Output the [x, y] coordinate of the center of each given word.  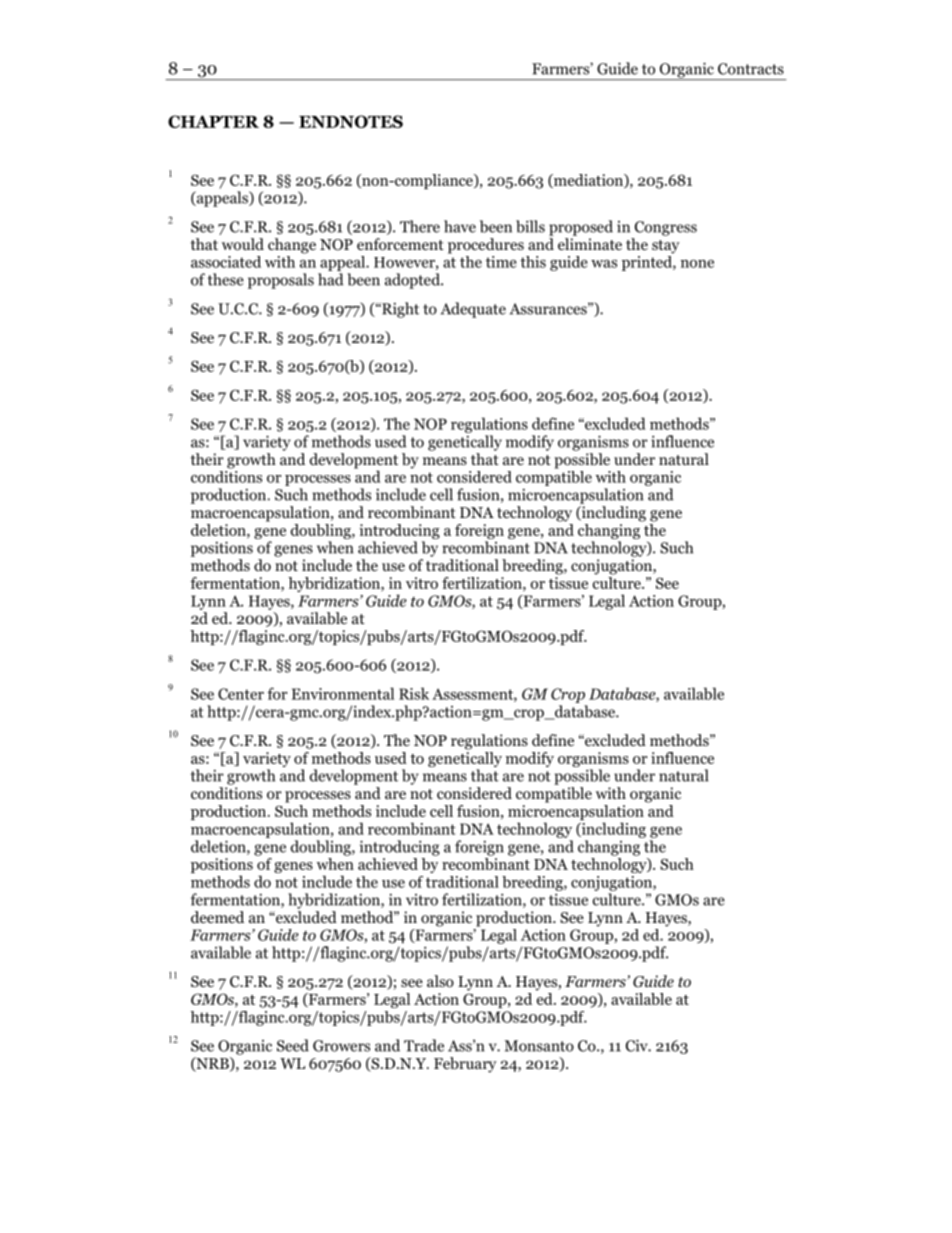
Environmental [343, 693]
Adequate [473, 310]
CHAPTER [213, 121]
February [465, 1065]
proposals [281, 281]
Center [241, 694]
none [697, 263]
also [440, 981]
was [604, 264]
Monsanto [539, 1046]
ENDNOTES [351, 121]
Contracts [751, 69]
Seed [293, 1045]
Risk [414, 693]
